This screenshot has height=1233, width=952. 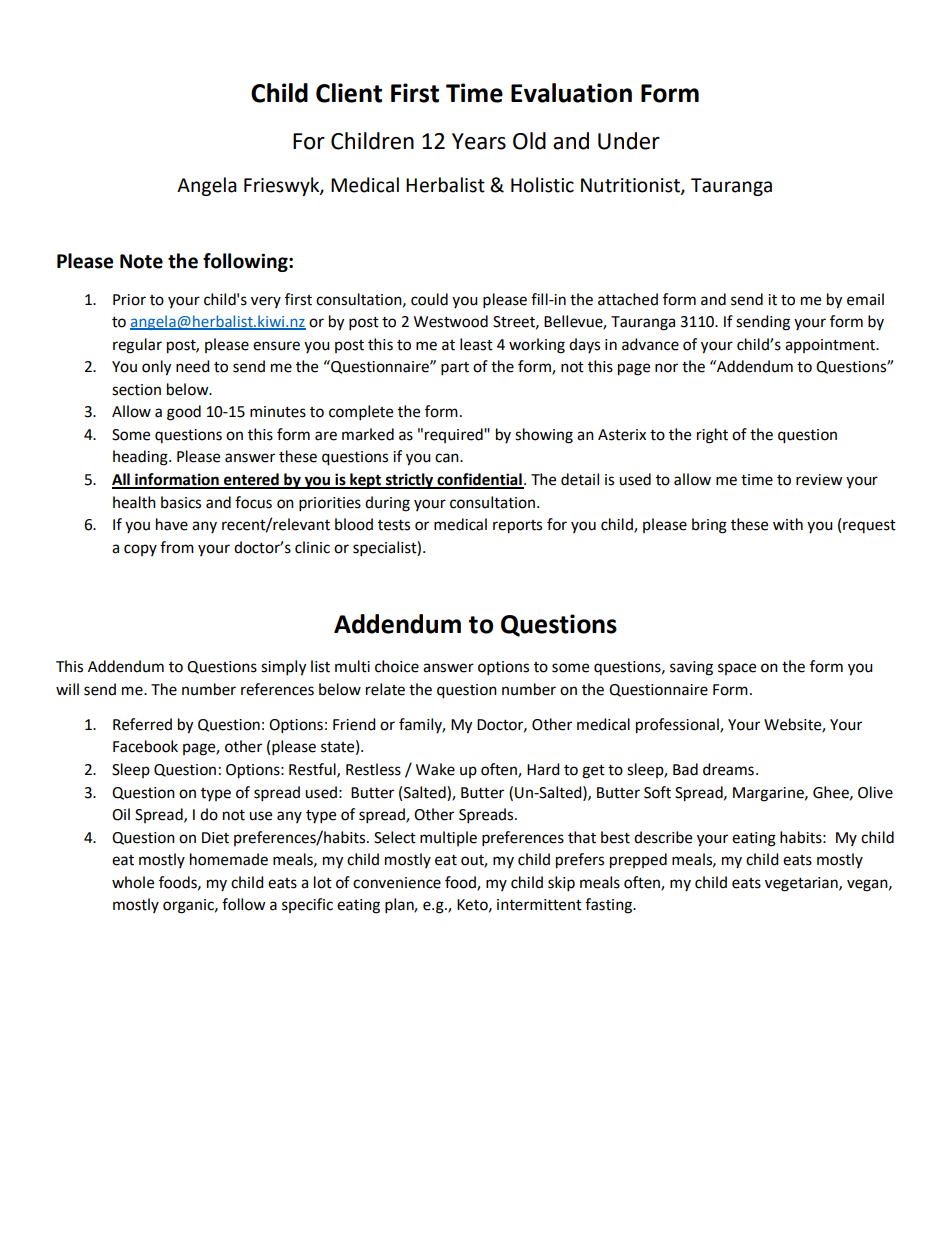 What do you see at coordinates (788, 524) in the screenshot?
I see `with` at bounding box center [788, 524].
